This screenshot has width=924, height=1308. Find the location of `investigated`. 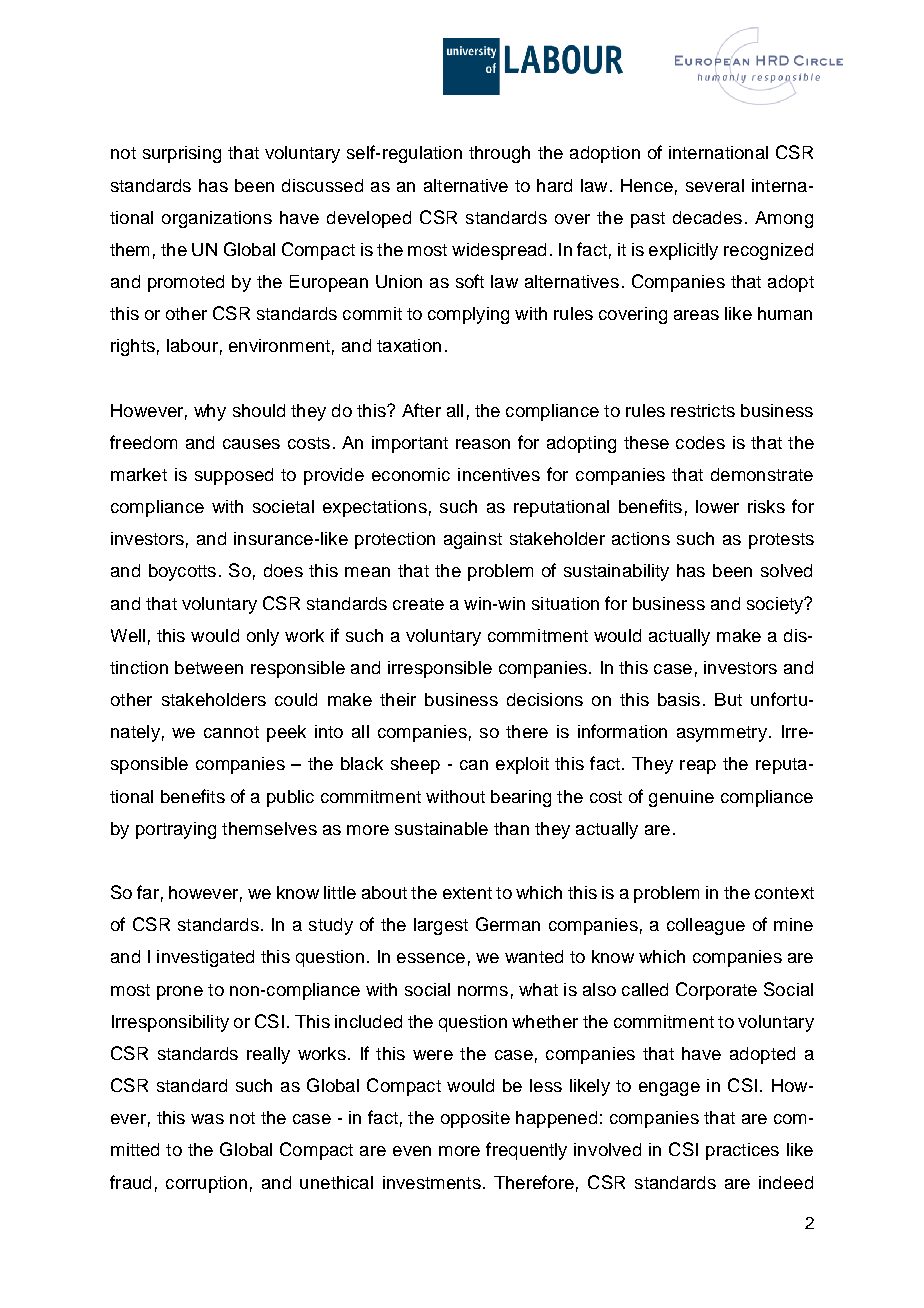

investigated is located at coordinates (205, 958).
